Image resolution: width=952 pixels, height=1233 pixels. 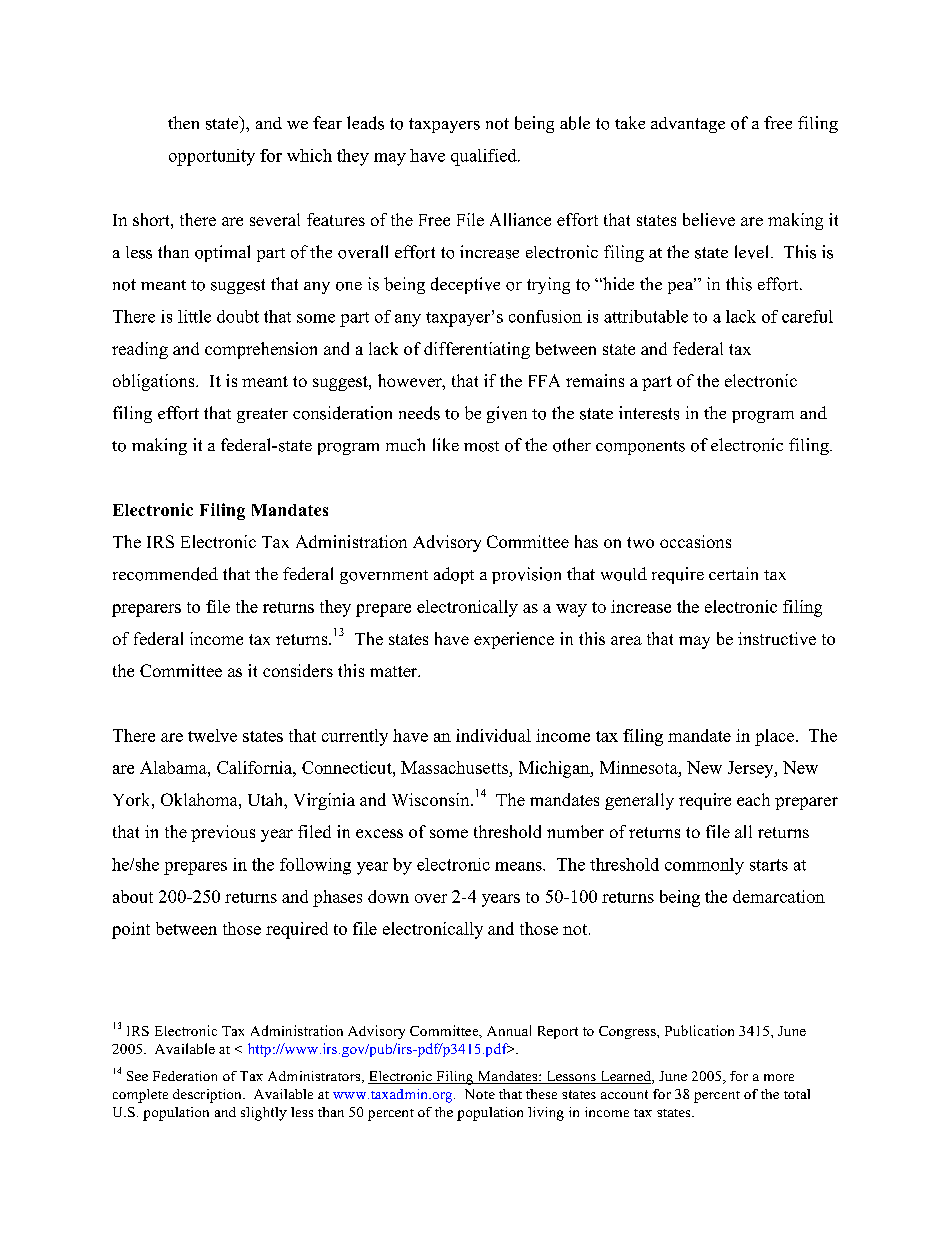 I want to click on Massachusetts, so click(x=455, y=769).
